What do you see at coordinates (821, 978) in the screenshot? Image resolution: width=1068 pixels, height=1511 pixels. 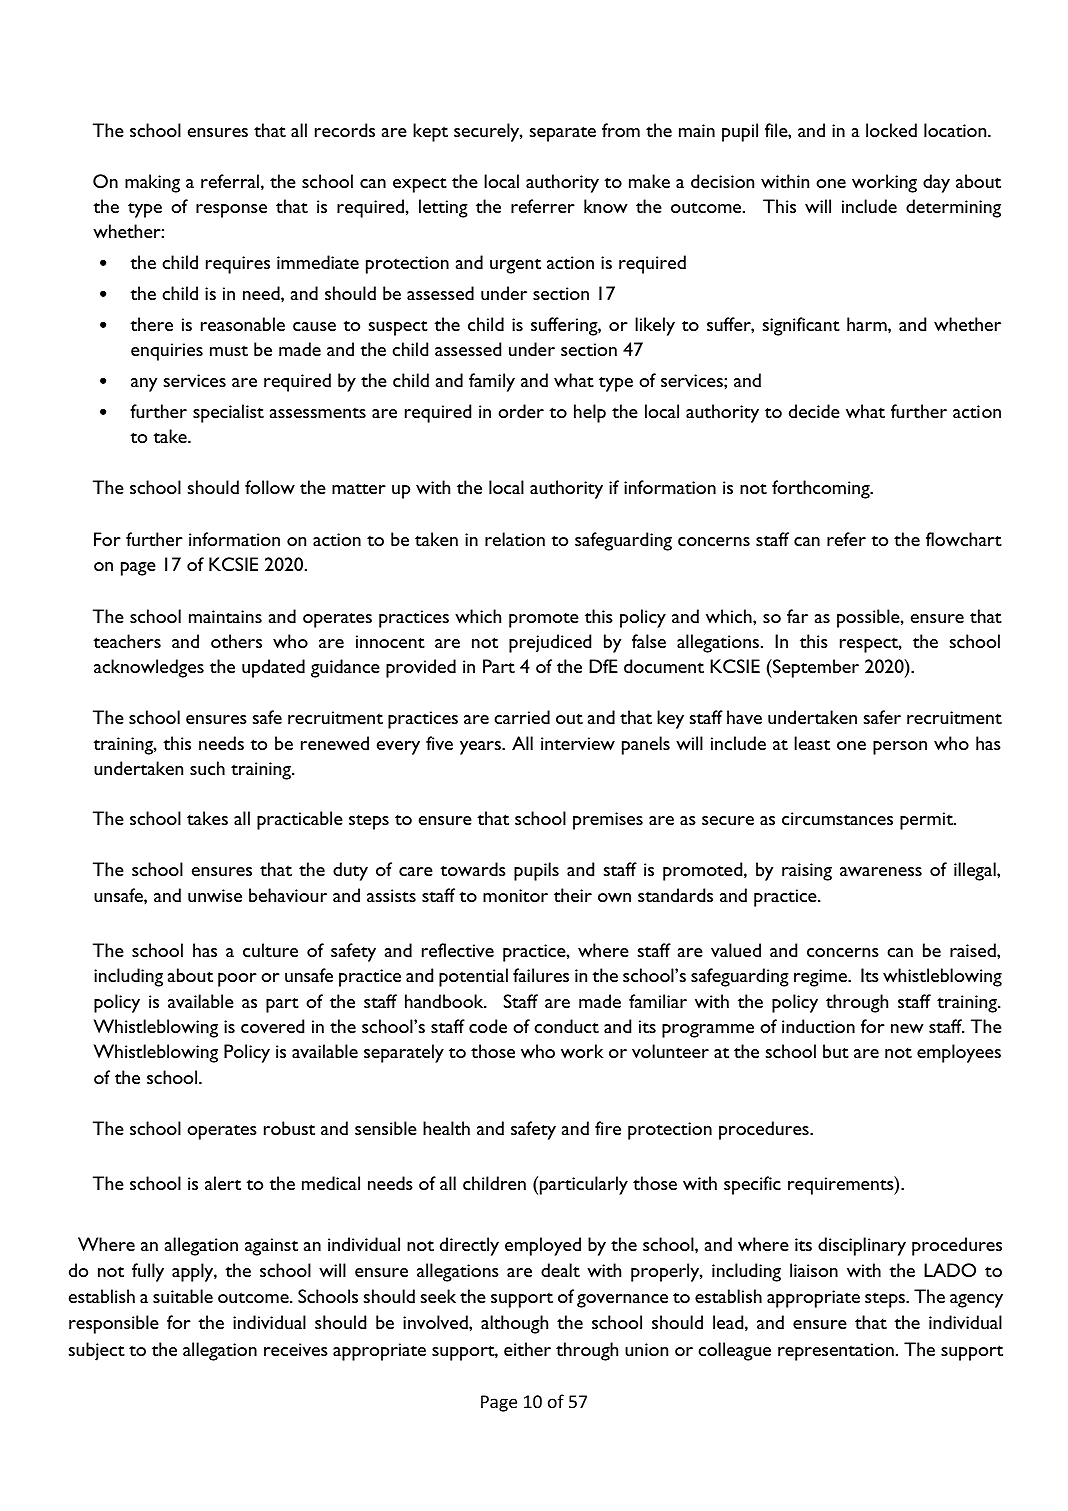 I see `regime` at bounding box center [821, 978].
